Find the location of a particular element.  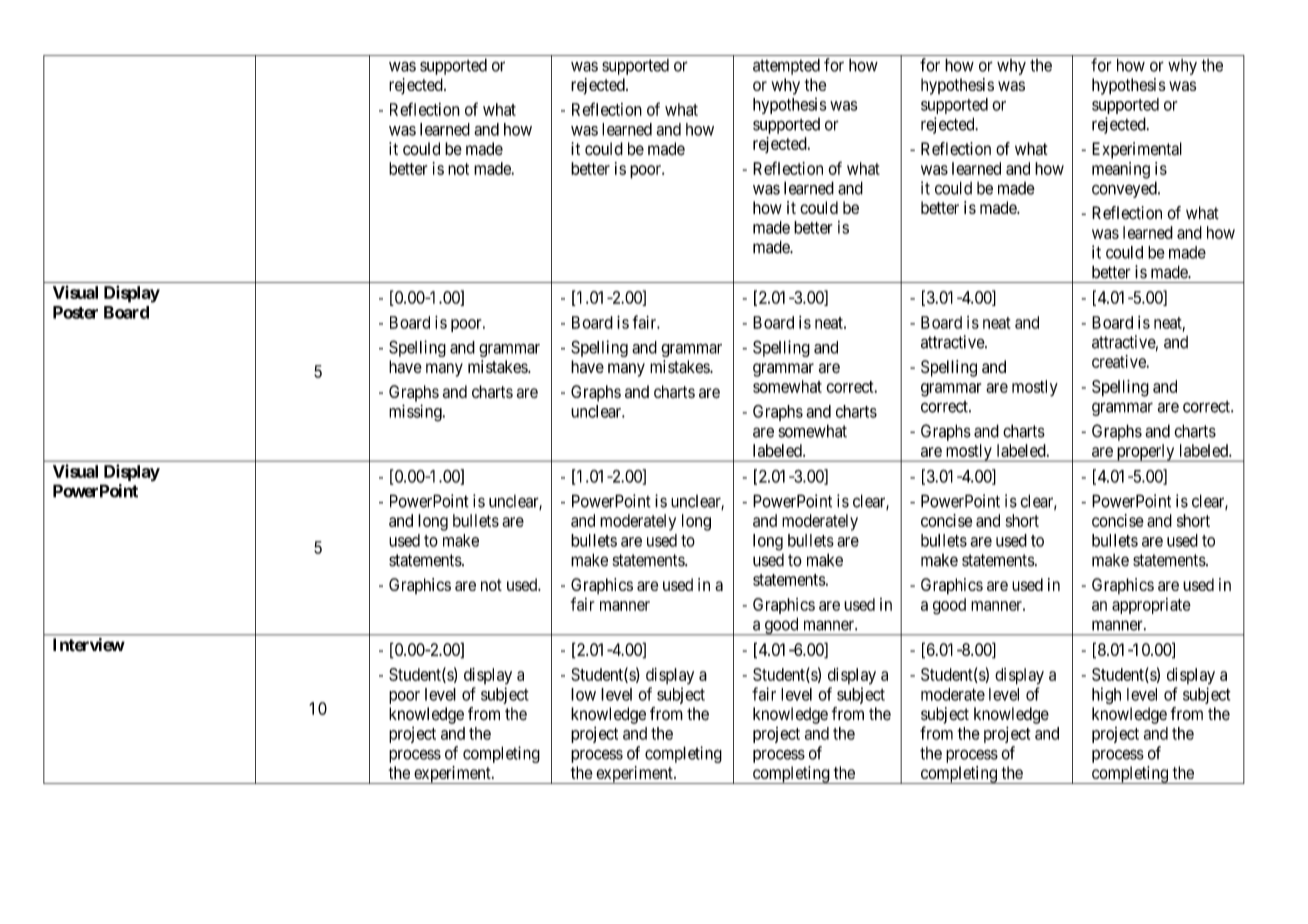

Poster is located at coordinates (75, 312).
